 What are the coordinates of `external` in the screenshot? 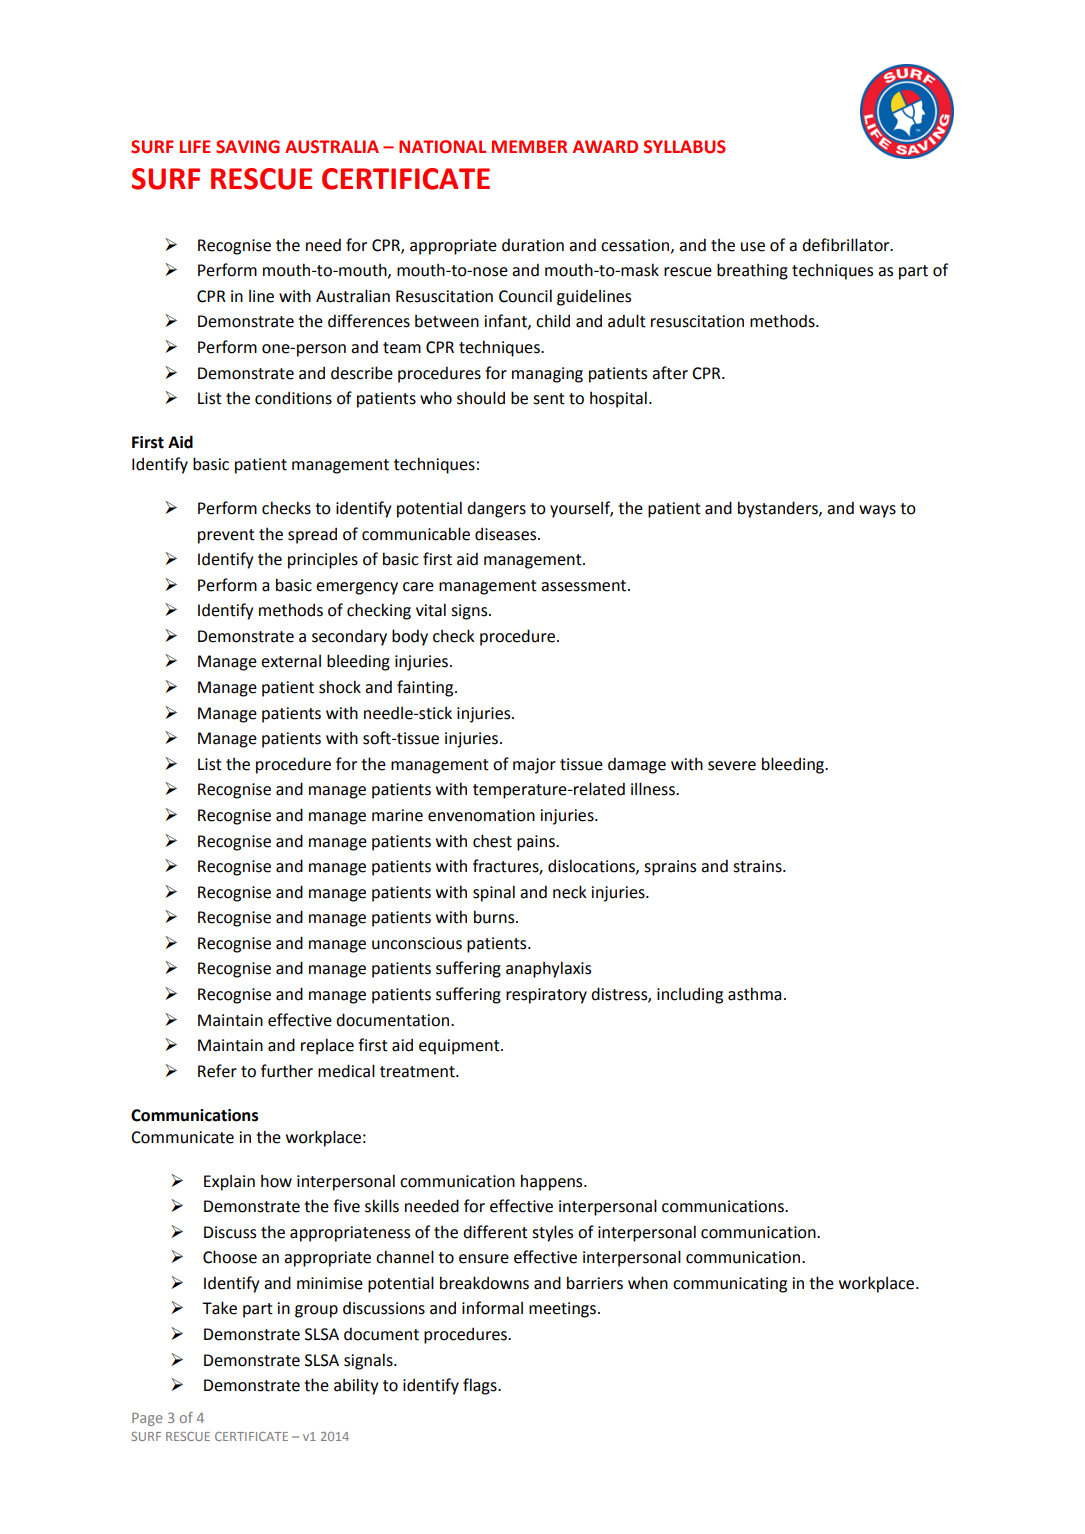 It's located at (291, 661).
